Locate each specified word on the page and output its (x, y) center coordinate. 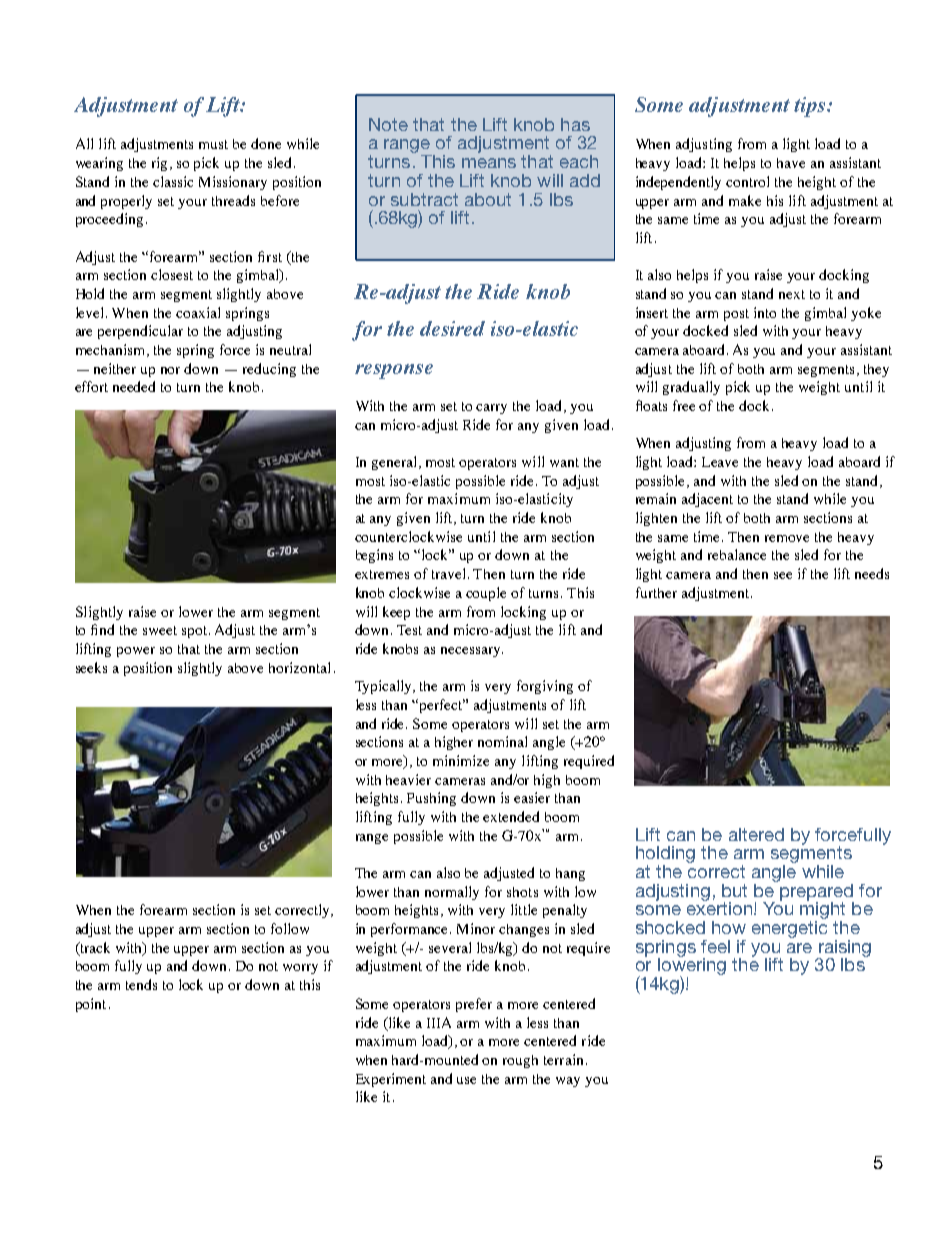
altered (756, 834)
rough (520, 1061)
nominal (502, 741)
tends (141, 984)
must (213, 144)
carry (491, 409)
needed (134, 386)
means (489, 163)
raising (844, 949)
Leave (720, 462)
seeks (91, 667)
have (791, 163)
